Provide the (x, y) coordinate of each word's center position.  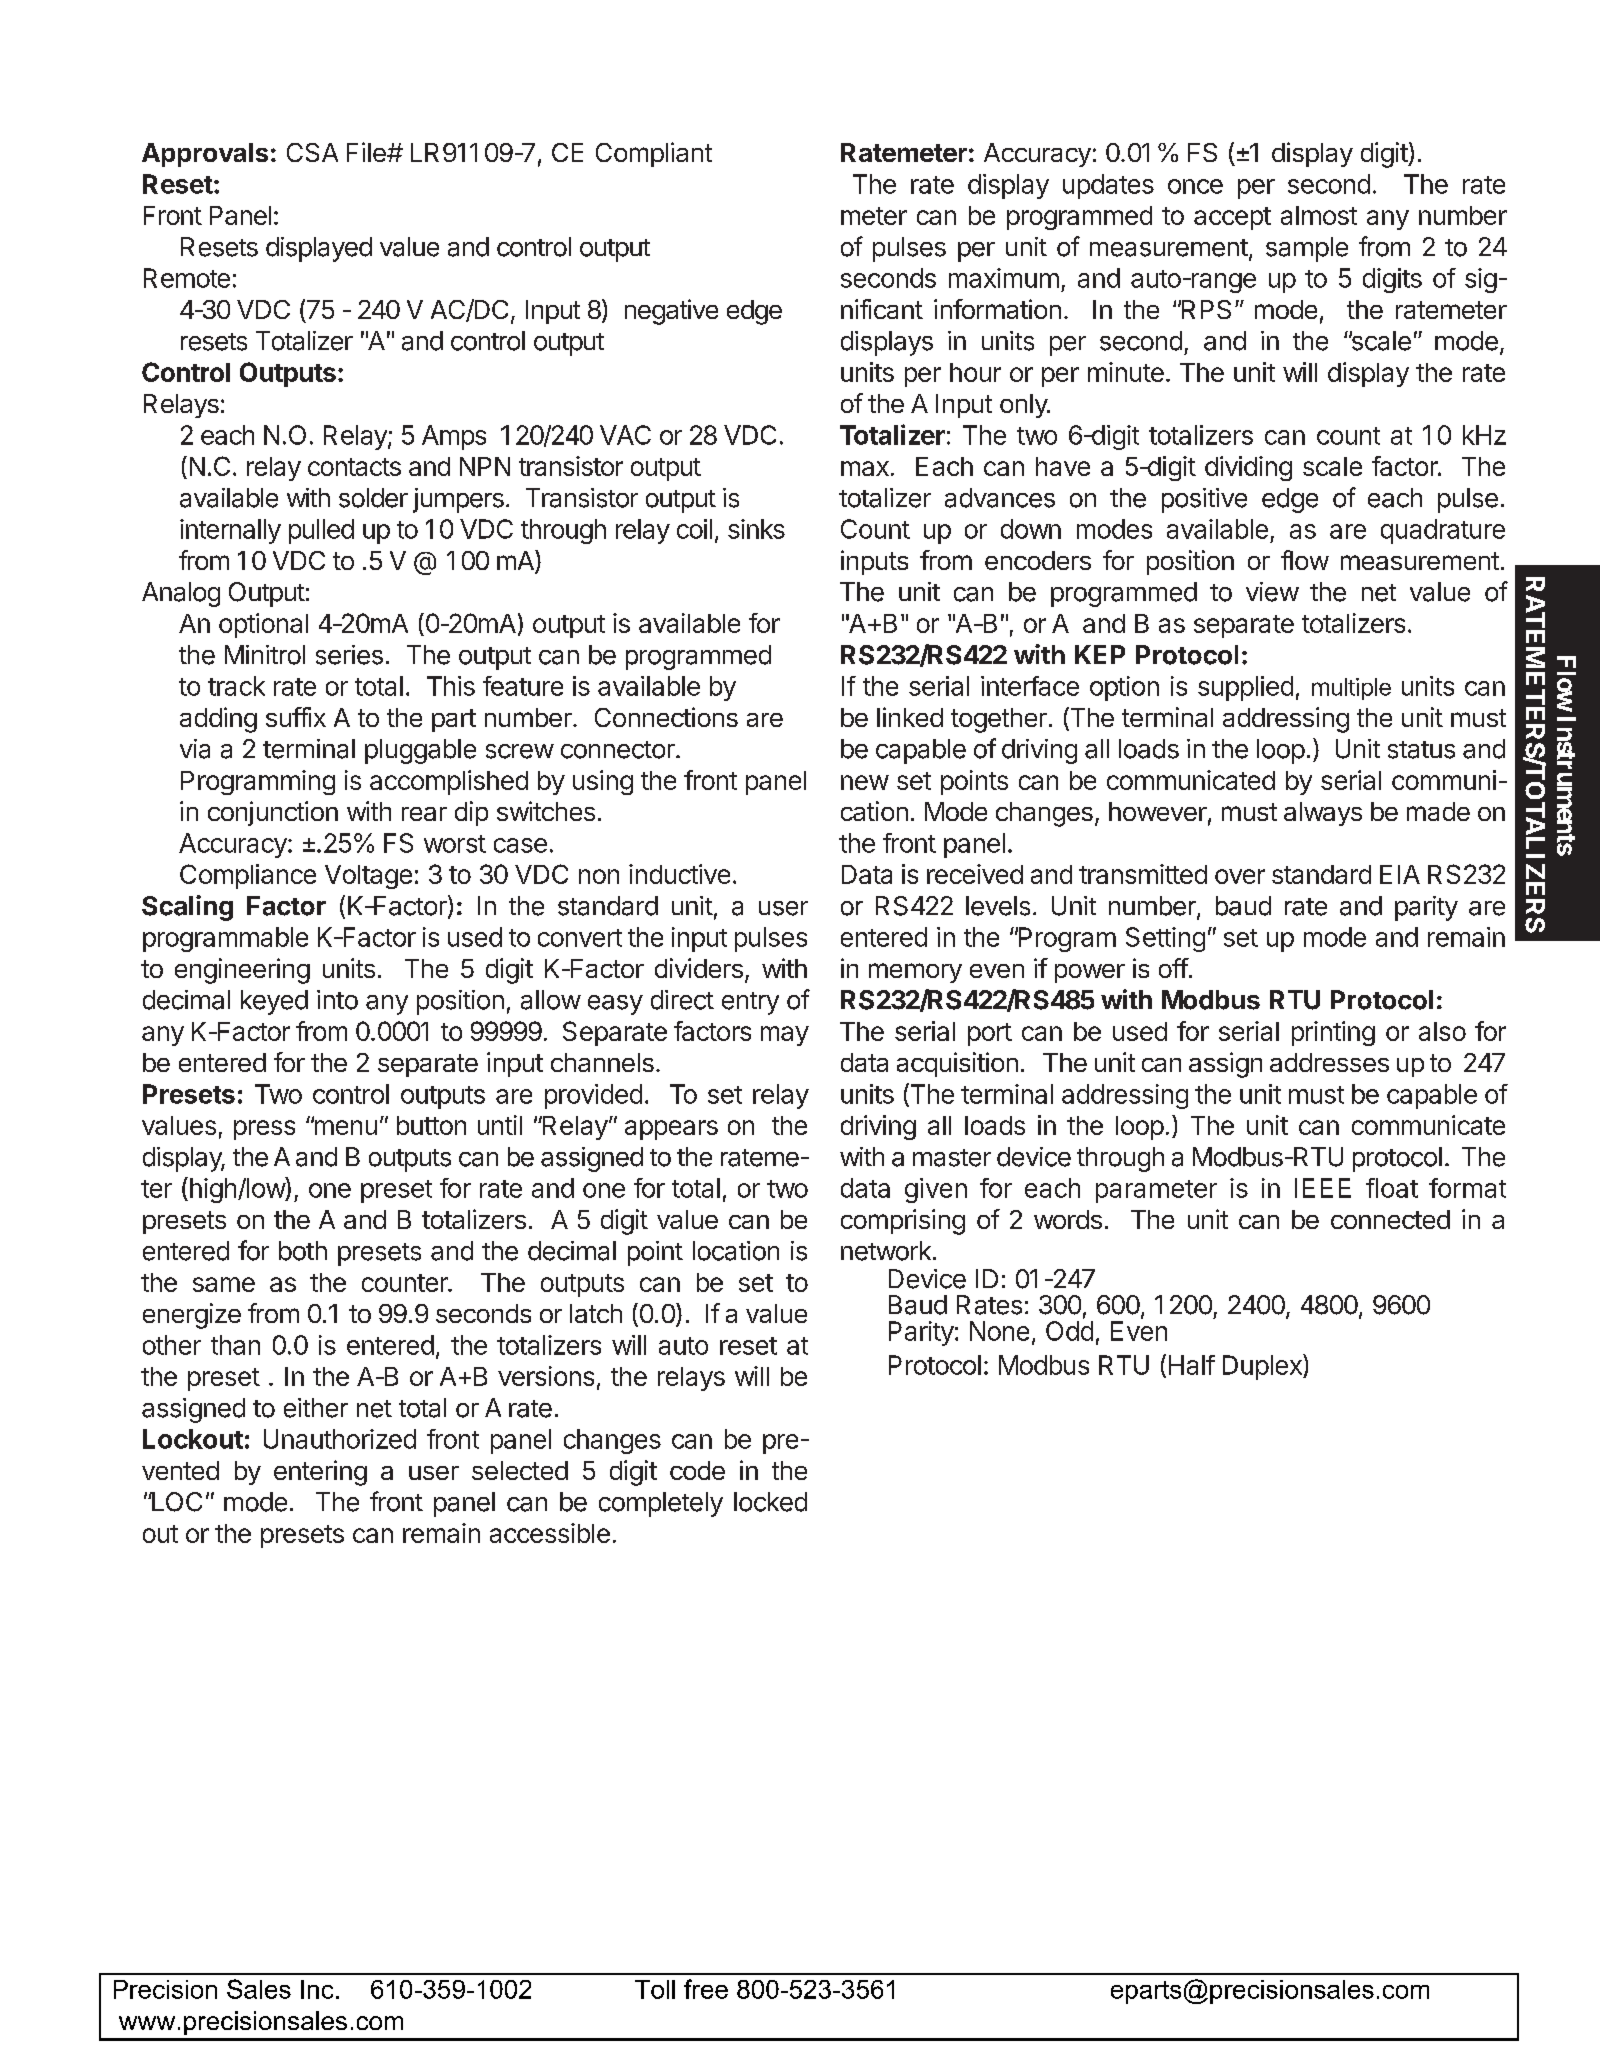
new (865, 782)
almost (1319, 215)
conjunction (273, 813)
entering (320, 1473)
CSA (312, 152)
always (1323, 814)
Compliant (654, 154)
